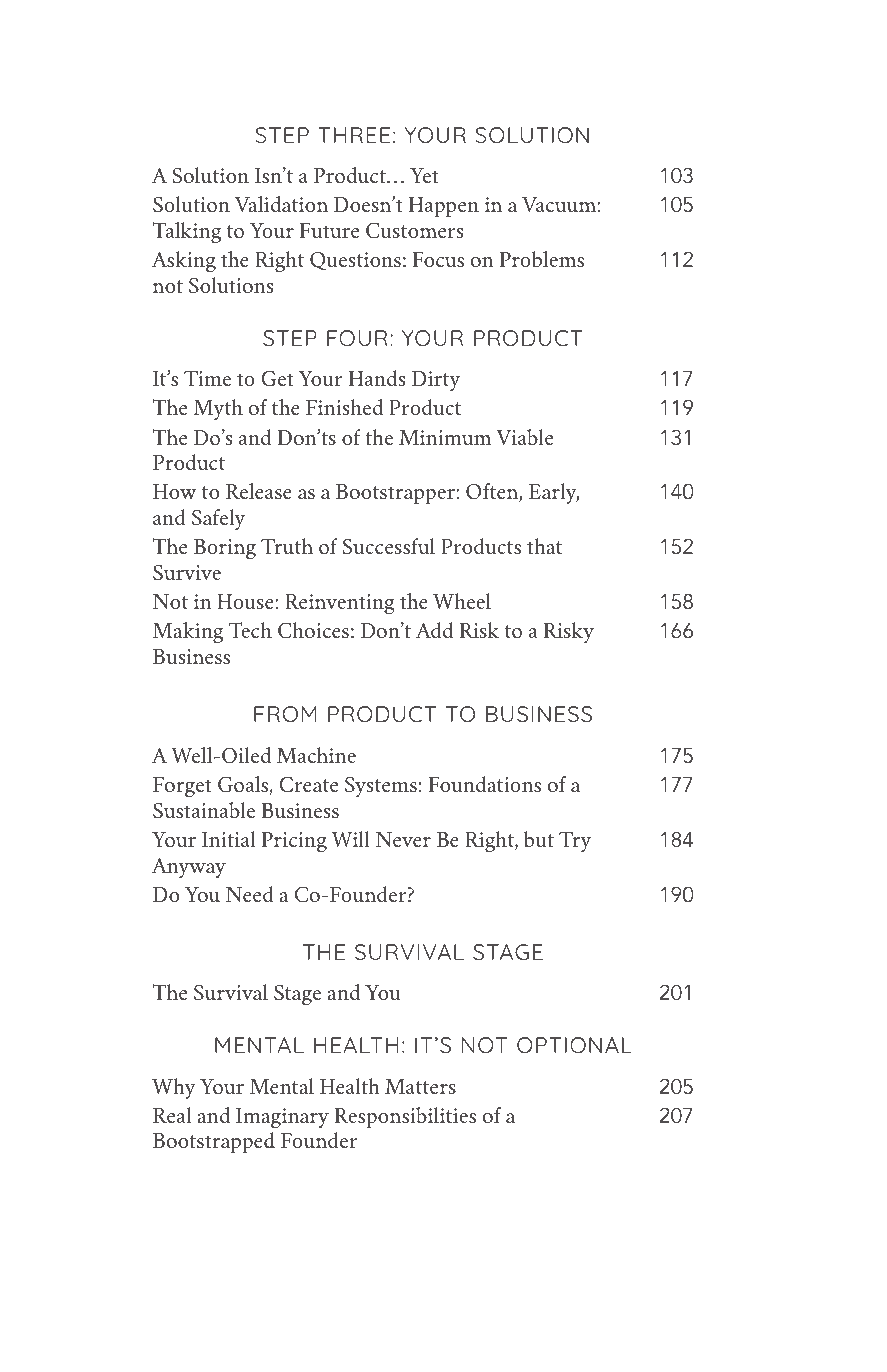  I want to click on Initial, so click(229, 839).
